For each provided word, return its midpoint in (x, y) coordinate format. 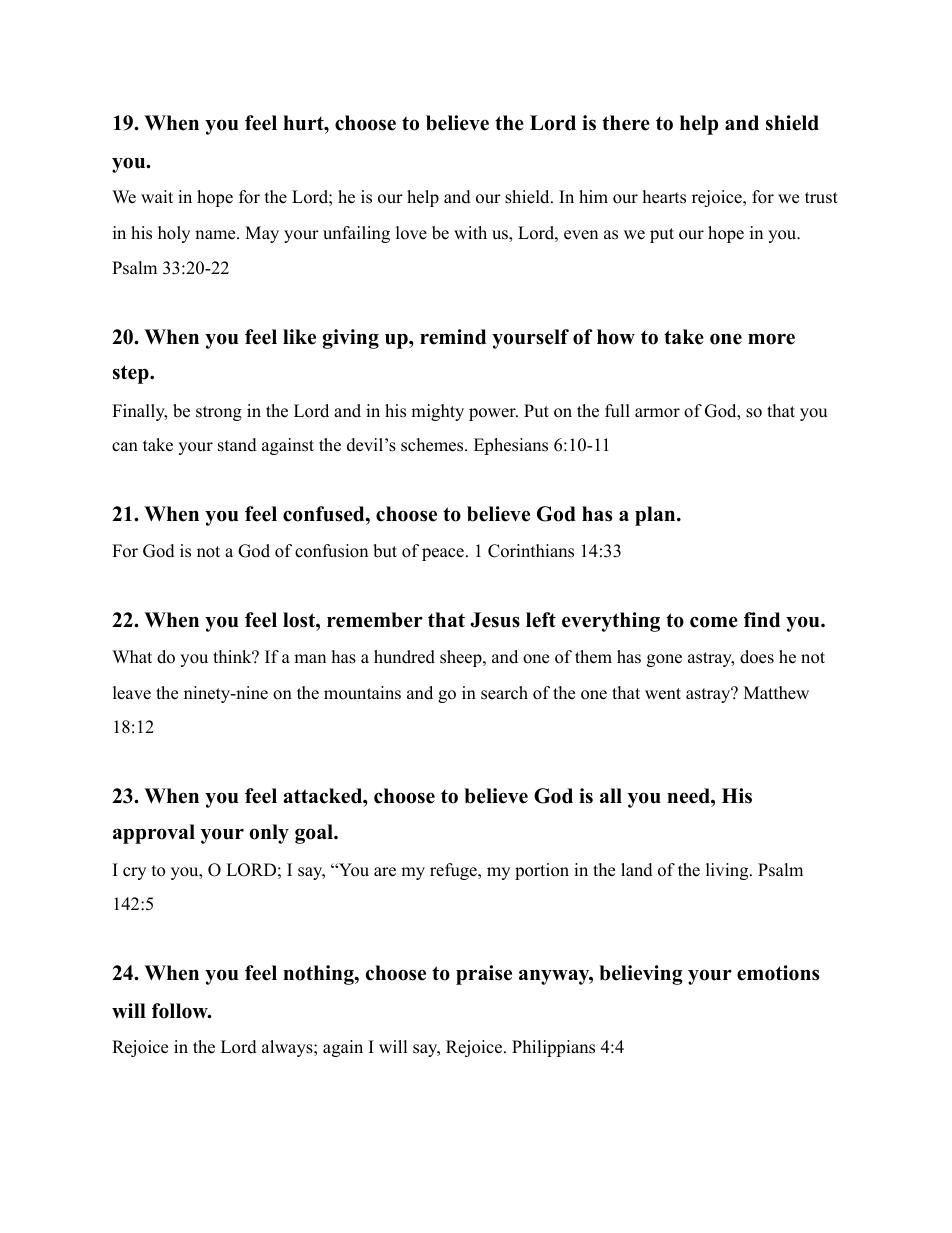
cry (134, 873)
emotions (778, 973)
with (470, 232)
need (689, 796)
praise (484, 975)
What (132, 656)
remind (453, 337)
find (762, 620)
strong (219, 413)
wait (157, 196)
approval (154, 834)
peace (443, 554)
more (771, 339)
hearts (664, 197)
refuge (454, 871)
